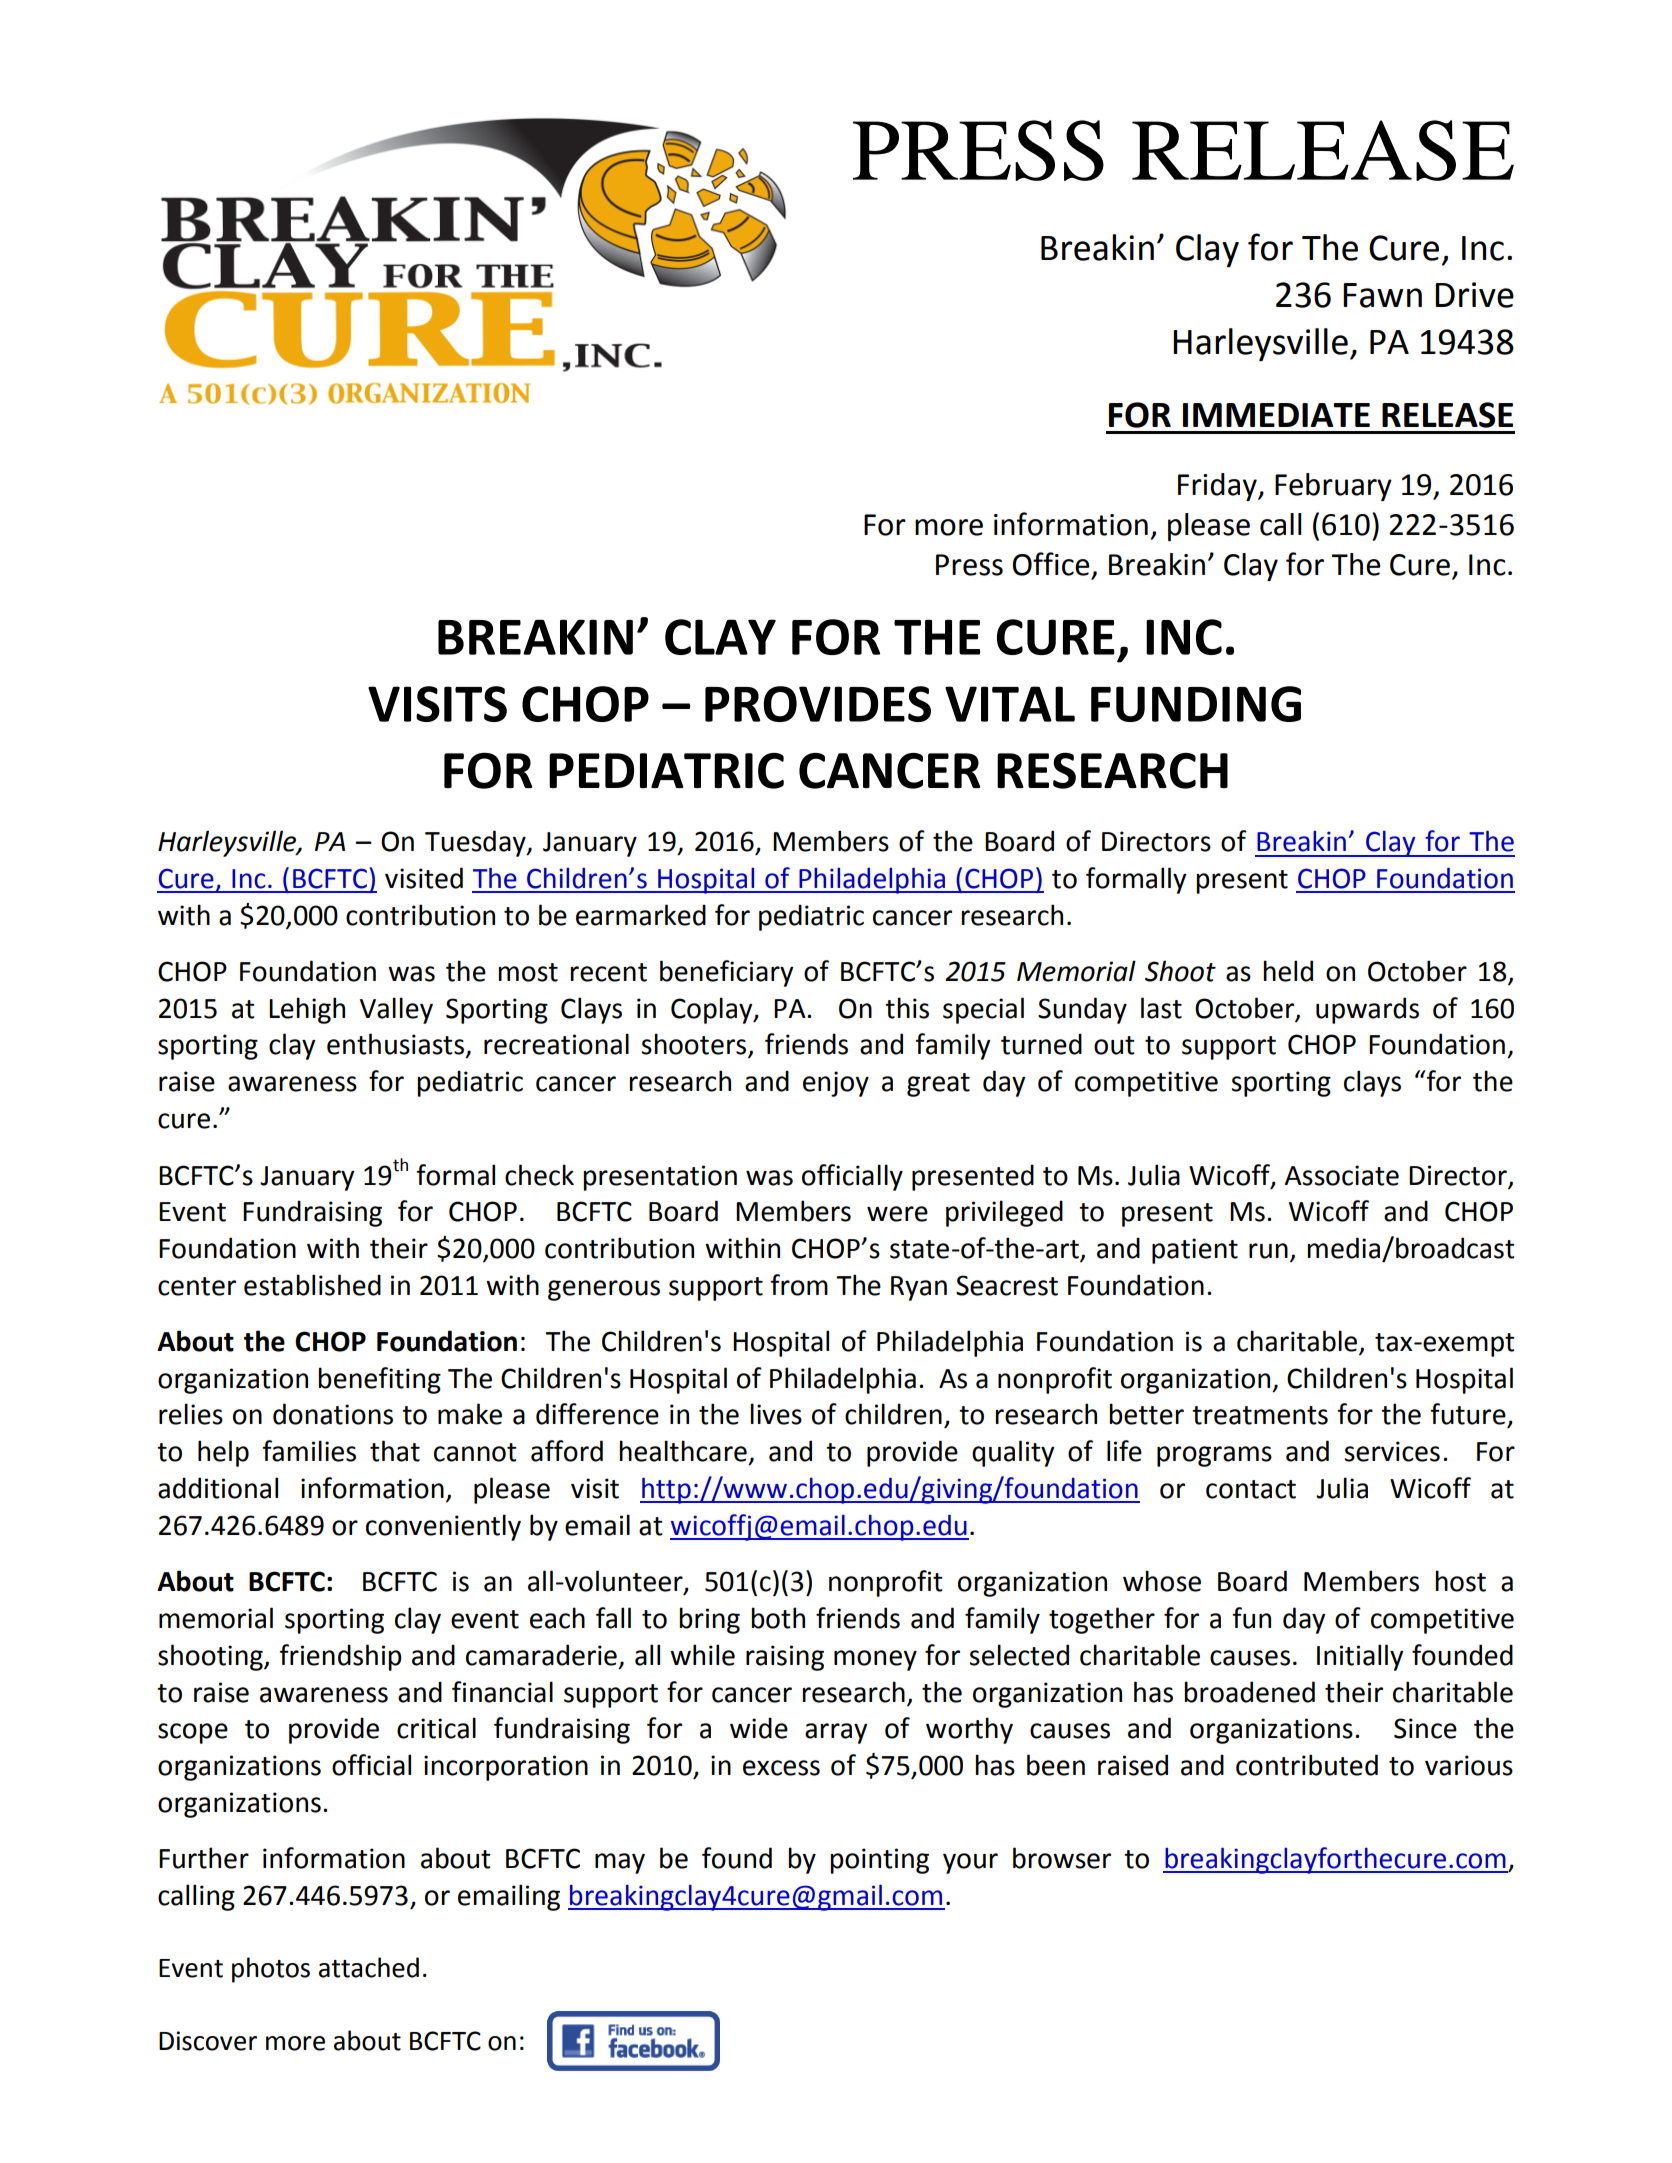 The width and height of the screenshot is (1672, 2163). What do you see at coordinates (448, 842) in the screenshot?
I see `Tue` at bounding box center [448, 842].
